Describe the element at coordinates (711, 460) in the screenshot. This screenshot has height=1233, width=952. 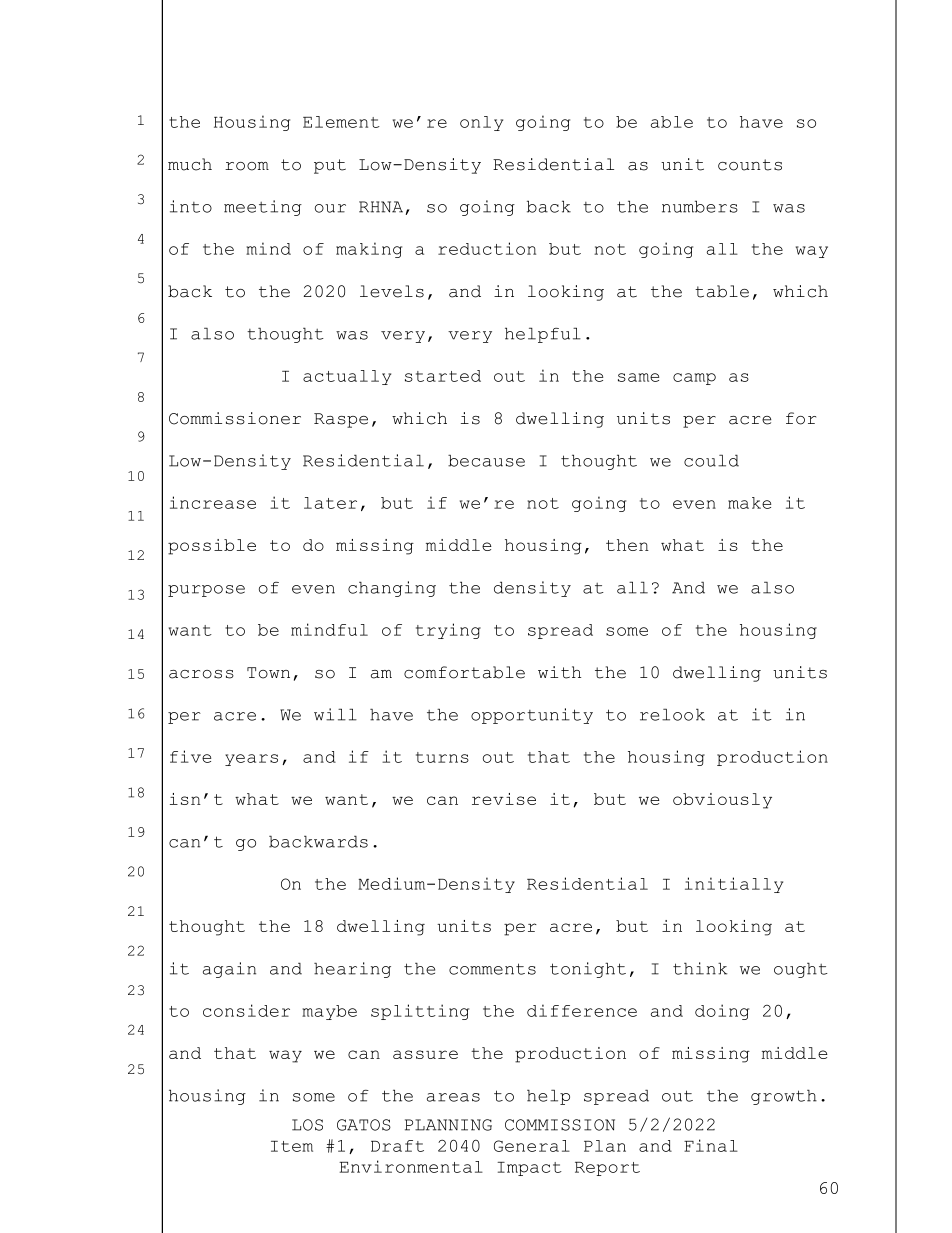
I see `could` at that location.
